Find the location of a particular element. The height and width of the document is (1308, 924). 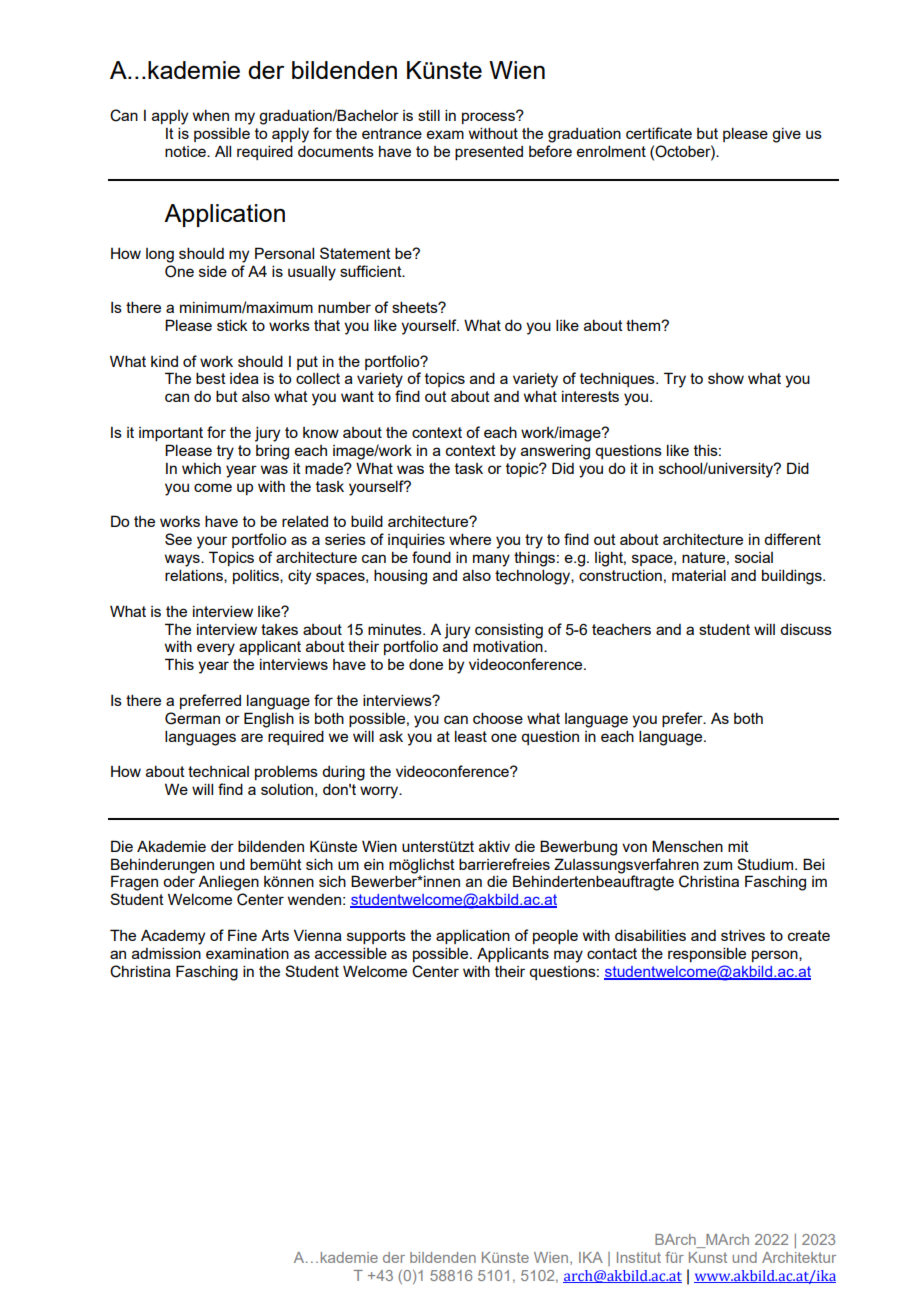

presented is located at coordinates (489, 153).
